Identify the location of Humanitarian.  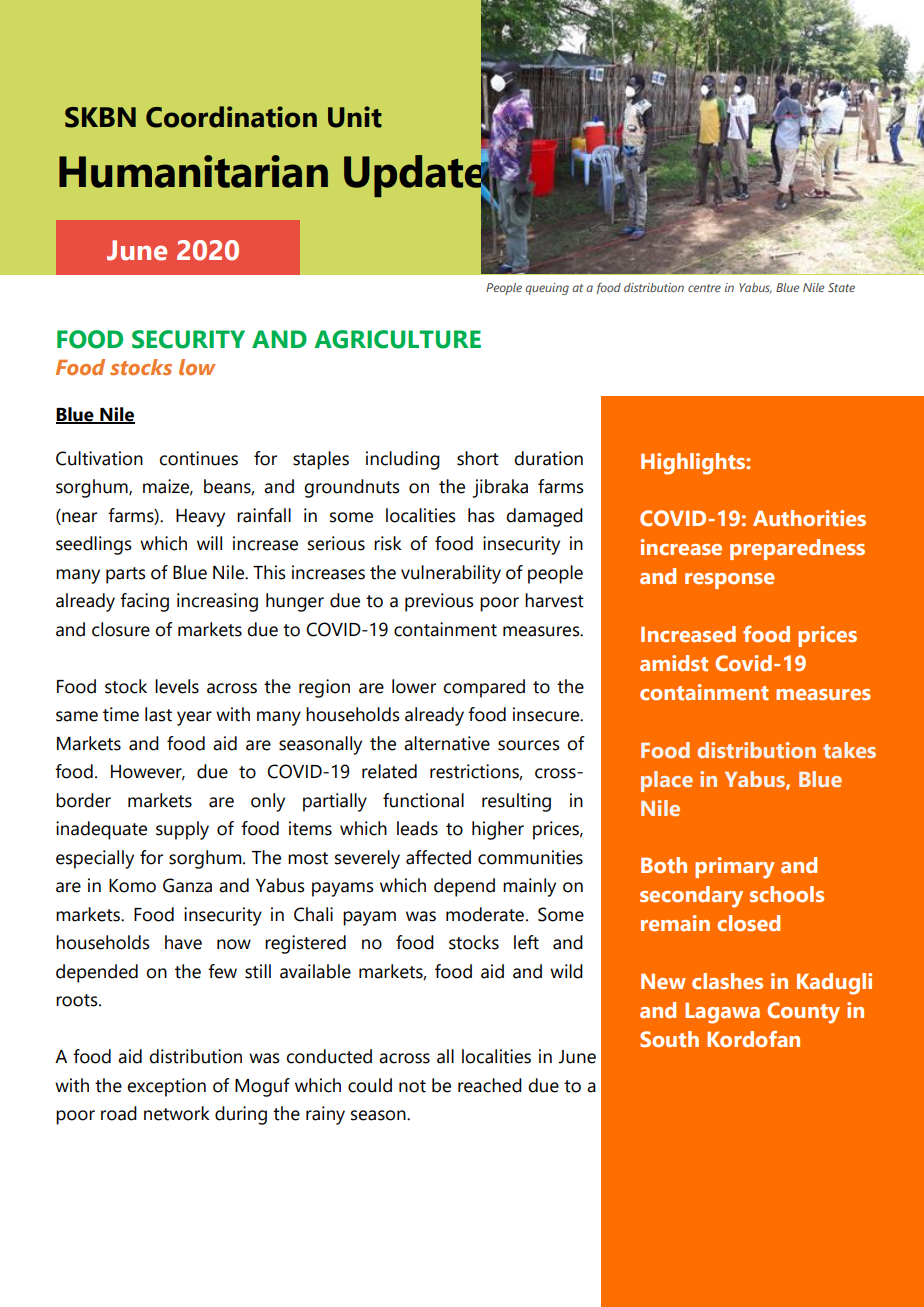
(193, 171).
